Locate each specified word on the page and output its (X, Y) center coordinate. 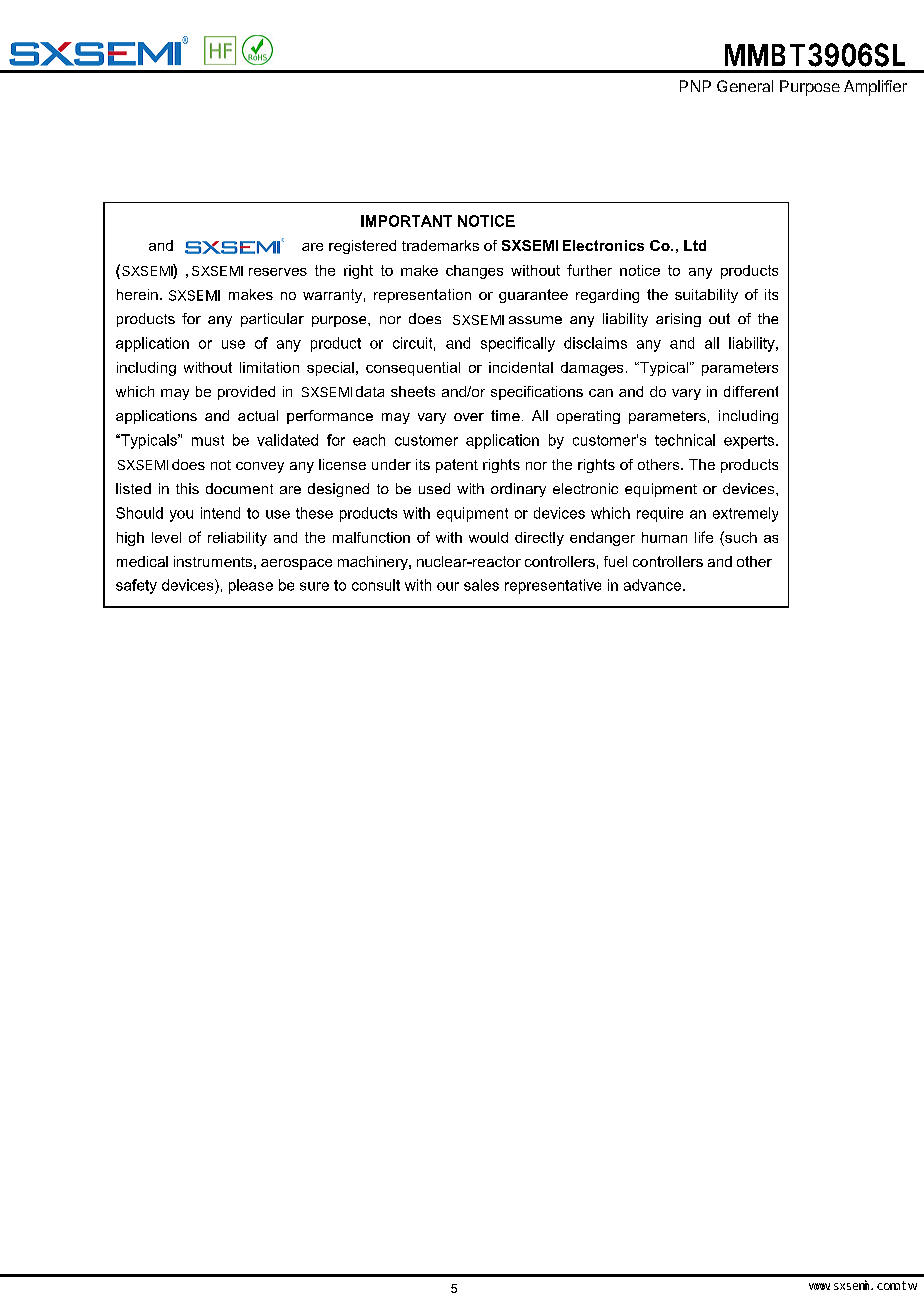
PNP (695, 86)
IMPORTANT (406, 221)
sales (481, 585)
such (740, 537)
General (745, 86)
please (251, 586)
